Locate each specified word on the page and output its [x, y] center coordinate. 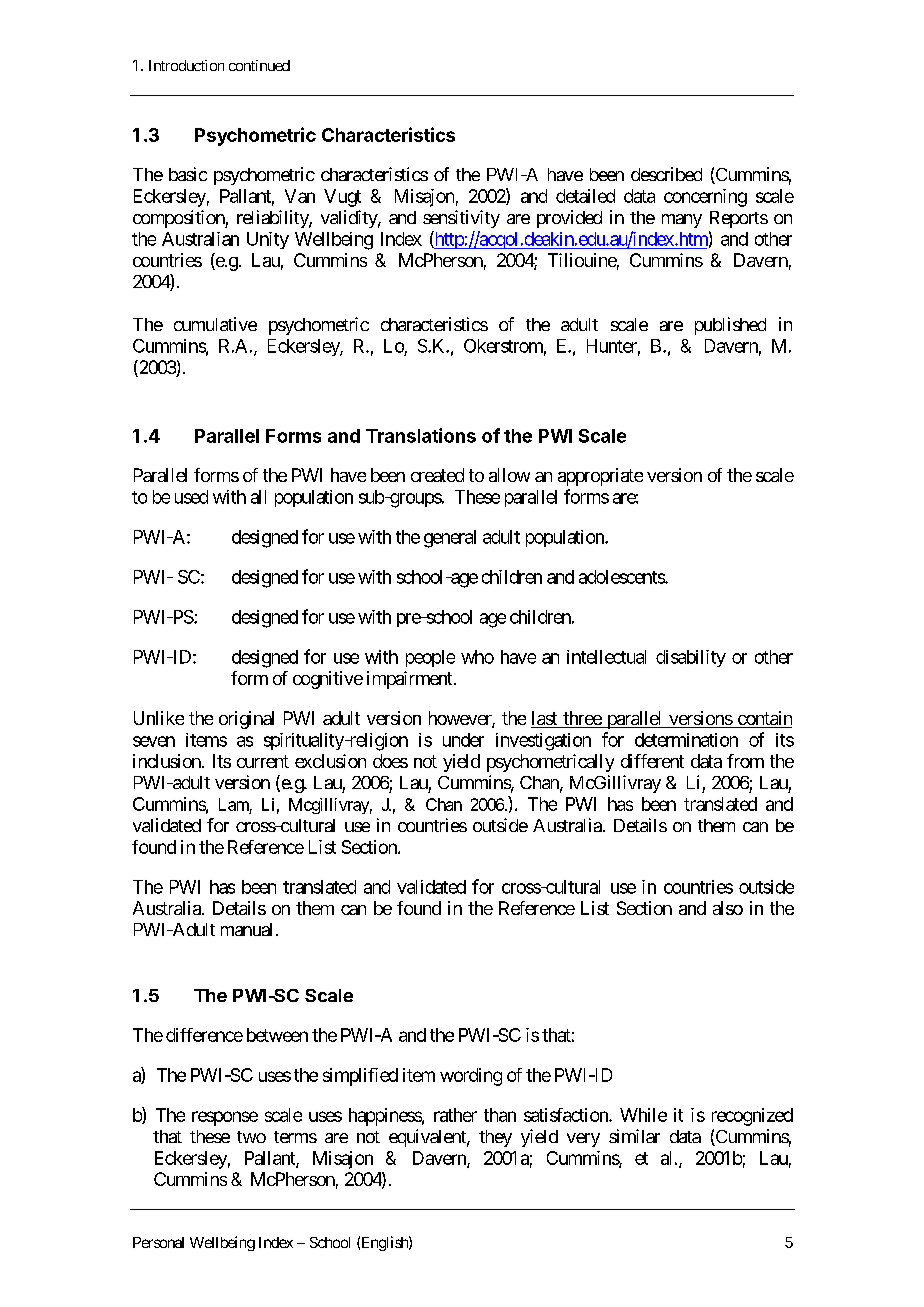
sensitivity [461, 219]
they [495, 1138]
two [251, 1137]
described [666, 174]
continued [259, 65]
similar [634, 1136]
